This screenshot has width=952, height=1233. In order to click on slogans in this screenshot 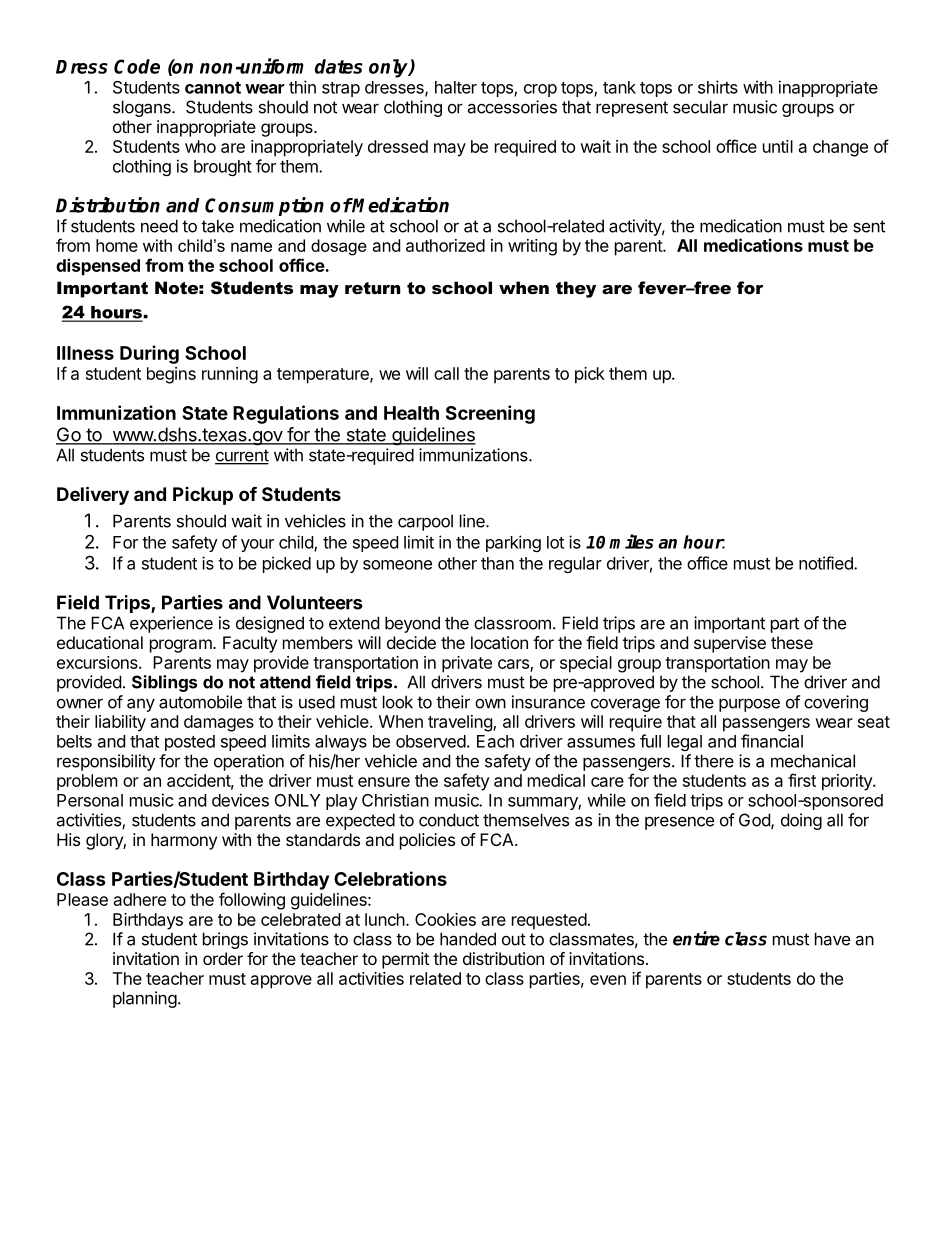, I will do `click(143, 108)`.
